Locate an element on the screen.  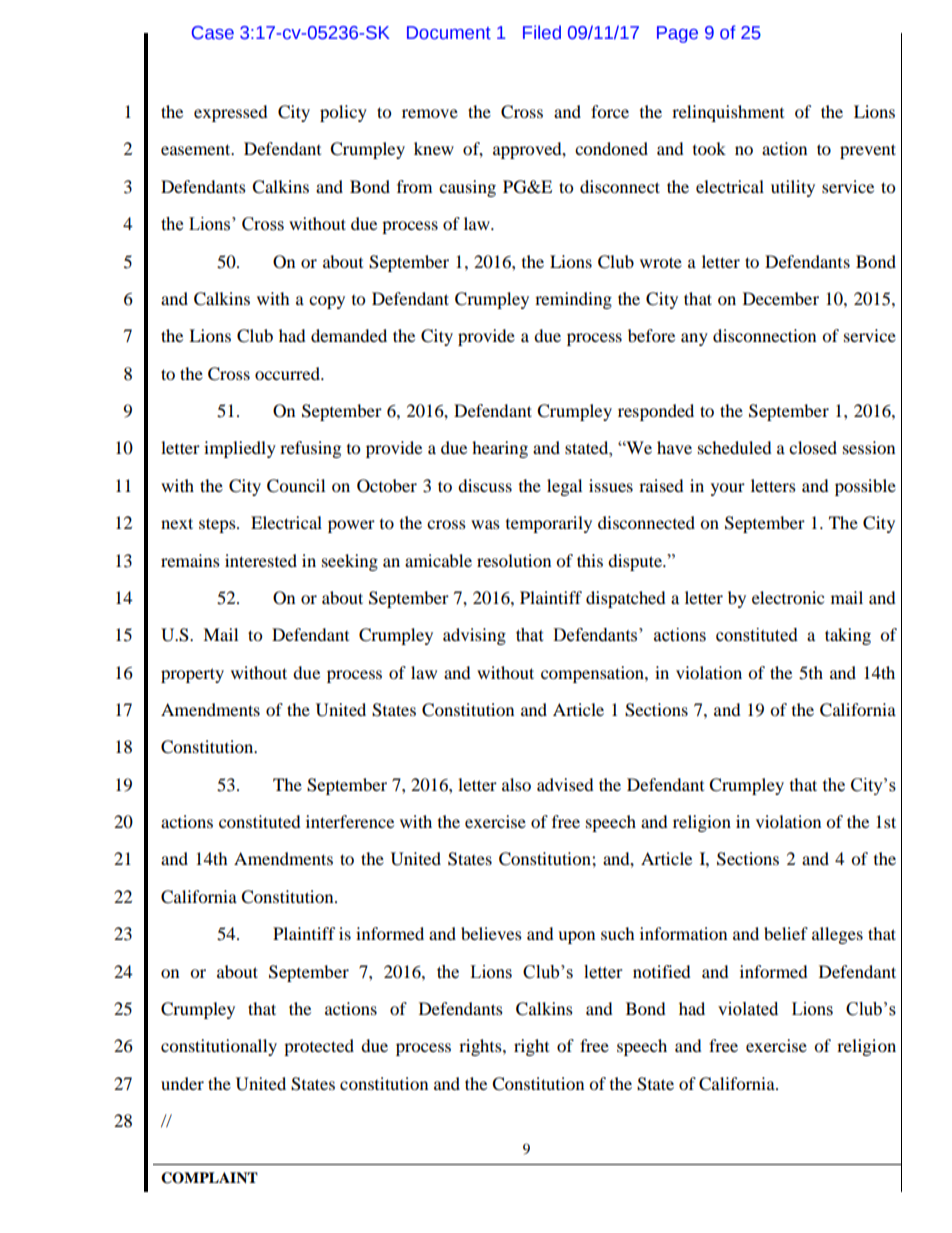
Filed is located at coordinates (542, 32).
